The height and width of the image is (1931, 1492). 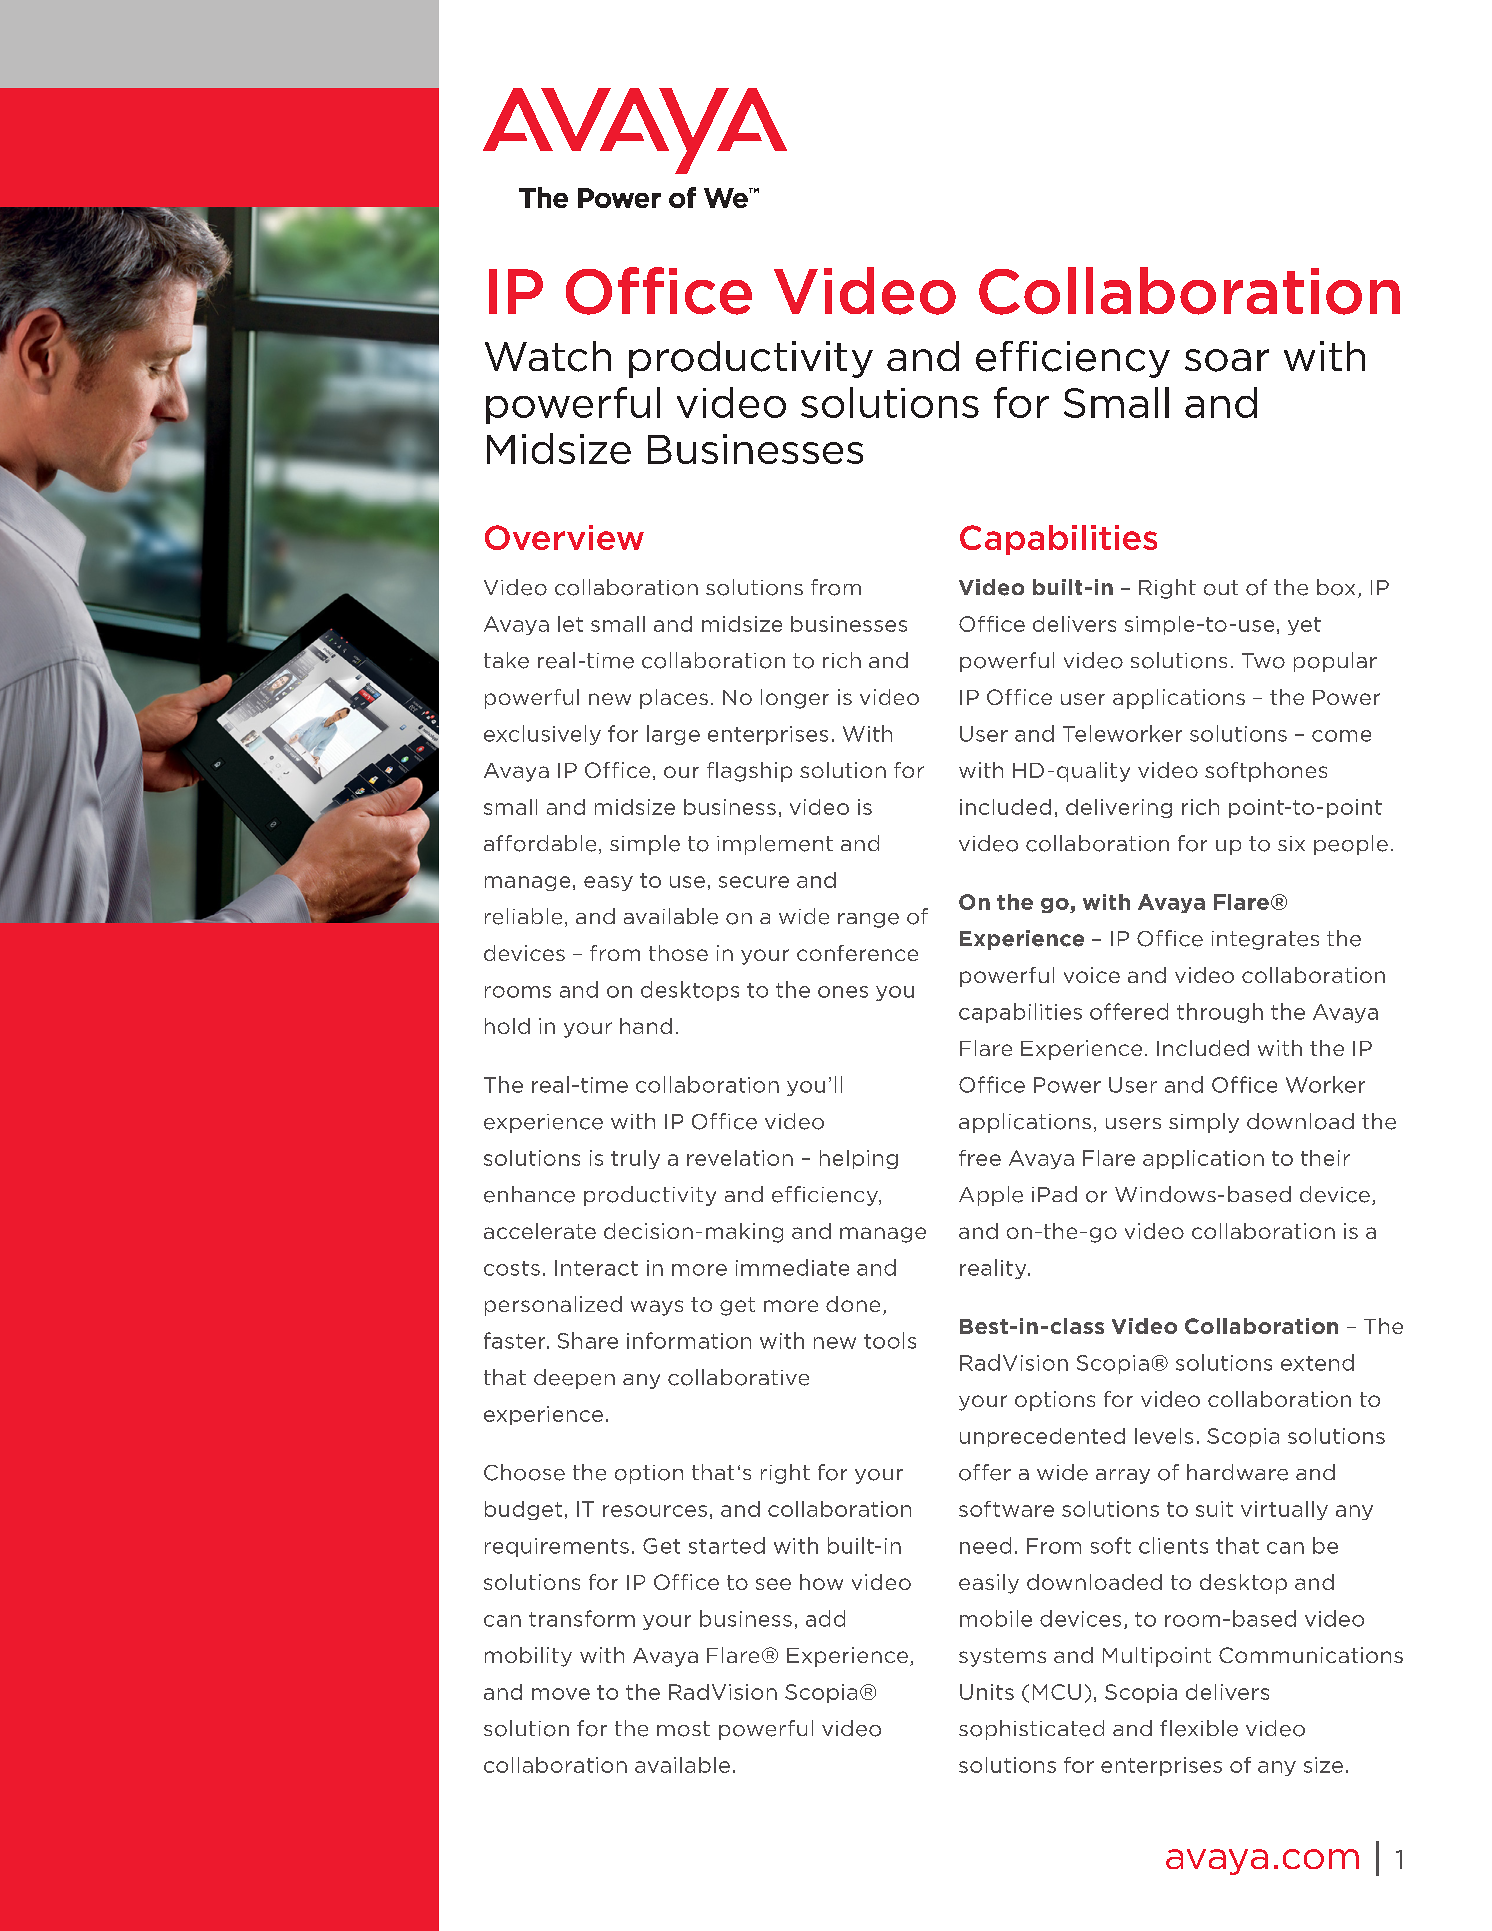 I want to click on Interact, so click(x=596, y=1268).
